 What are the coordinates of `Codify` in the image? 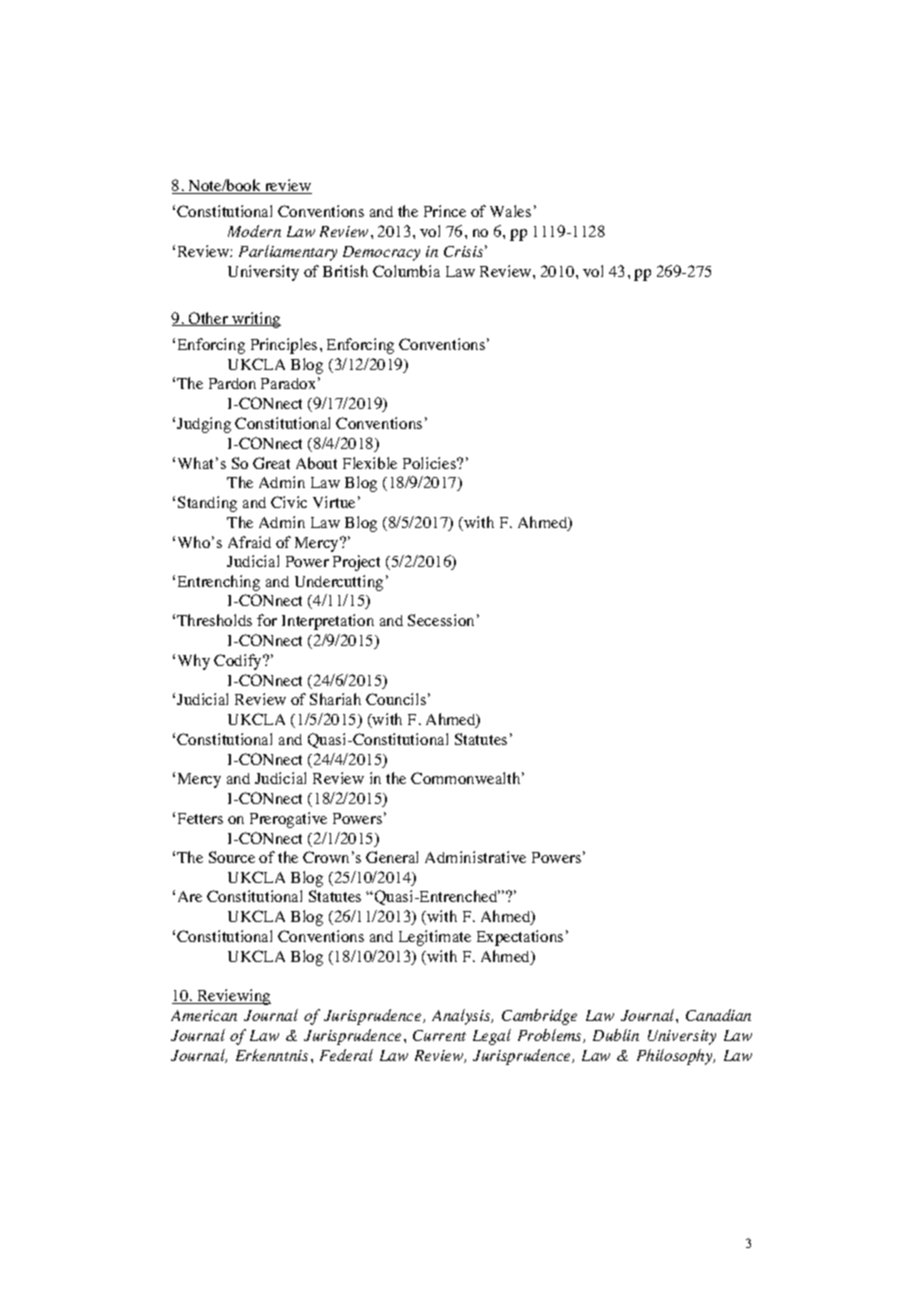 It's located at (239, 662).
